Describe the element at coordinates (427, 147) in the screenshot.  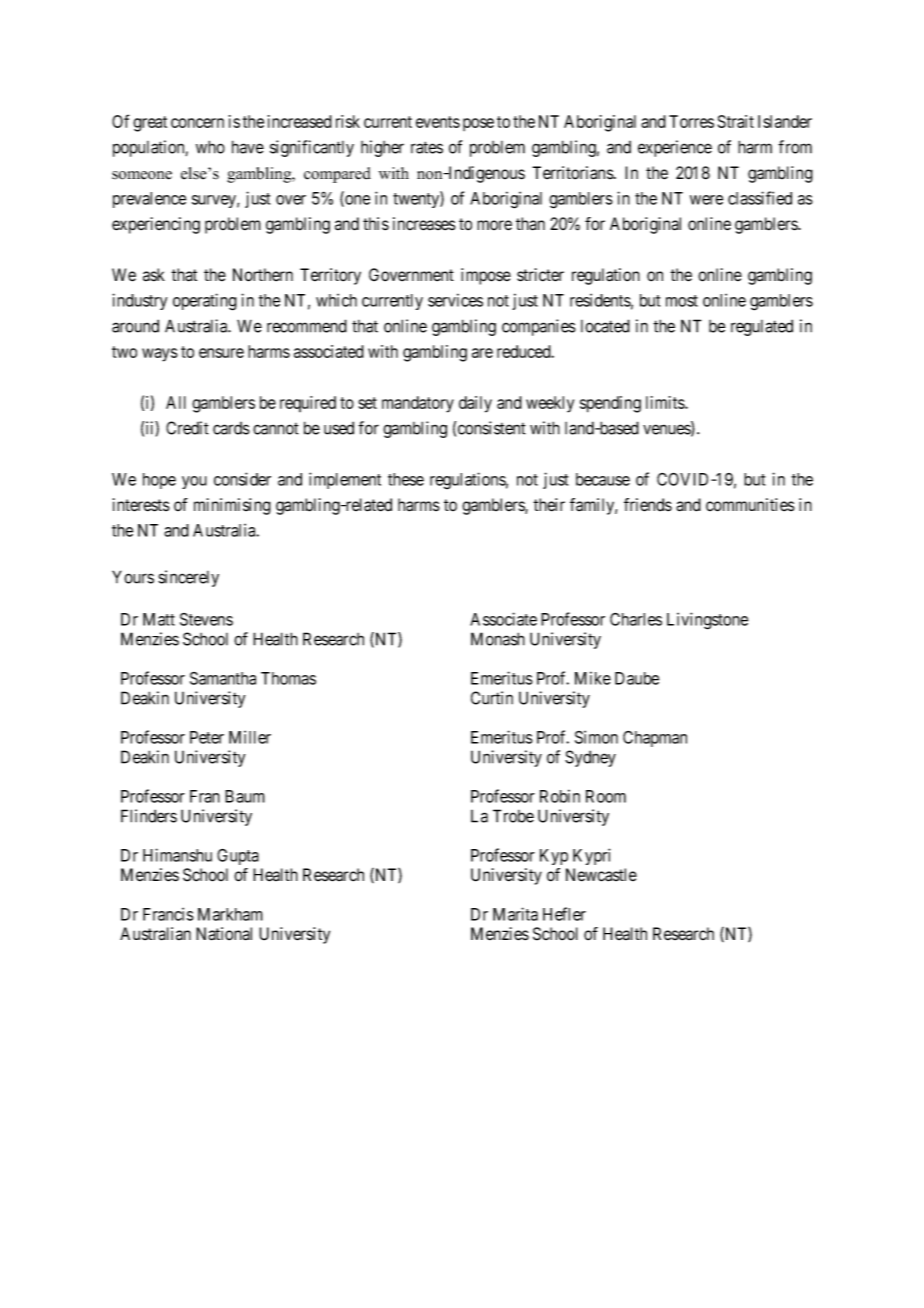
I see `rates` at that location.
